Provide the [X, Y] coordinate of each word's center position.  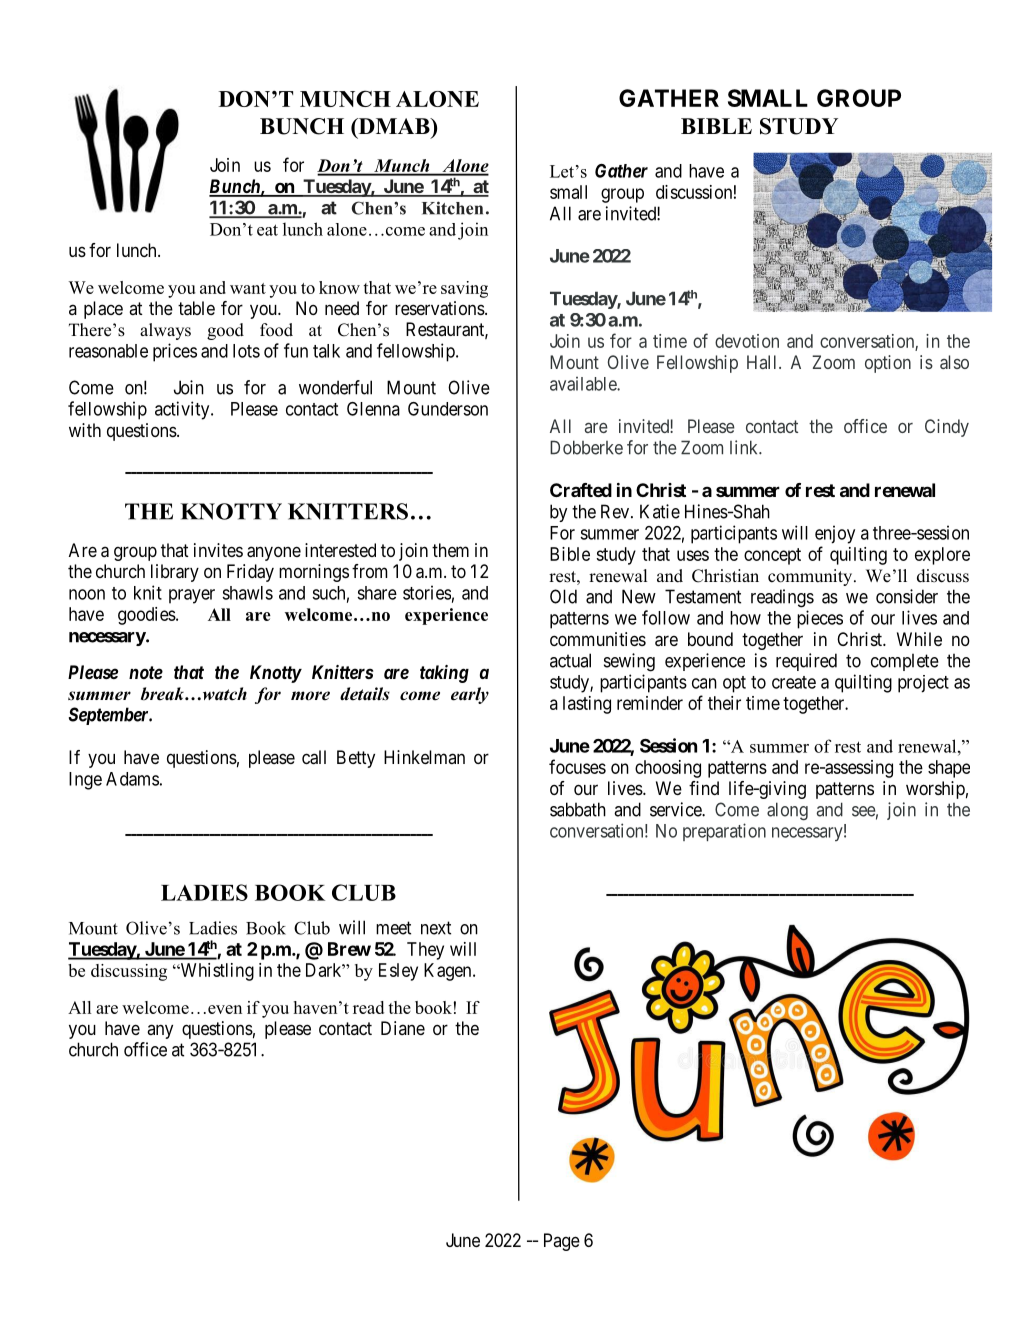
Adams [132, 779]
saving [464, 289]
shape [949, 769]
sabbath [578, 809]
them [450, 550]
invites [218, 550]
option [888, 364]
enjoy [835, 534]
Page [562, 1242]
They [425, 951]
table [196, 308]
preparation [724, 832]
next [436, 928]
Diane [403, 1028]
